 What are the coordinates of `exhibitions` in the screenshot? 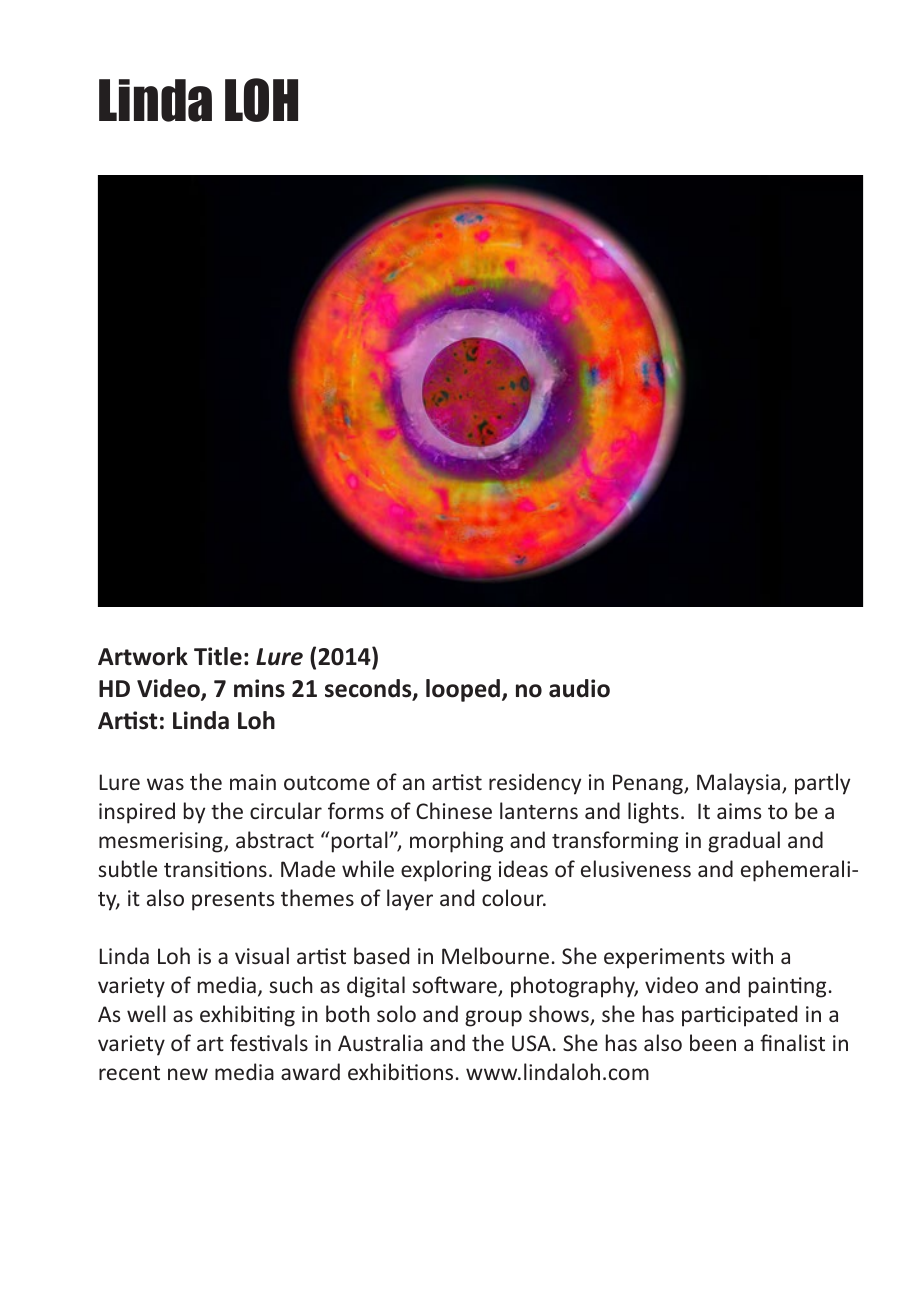 It's located at (400, 1071).
